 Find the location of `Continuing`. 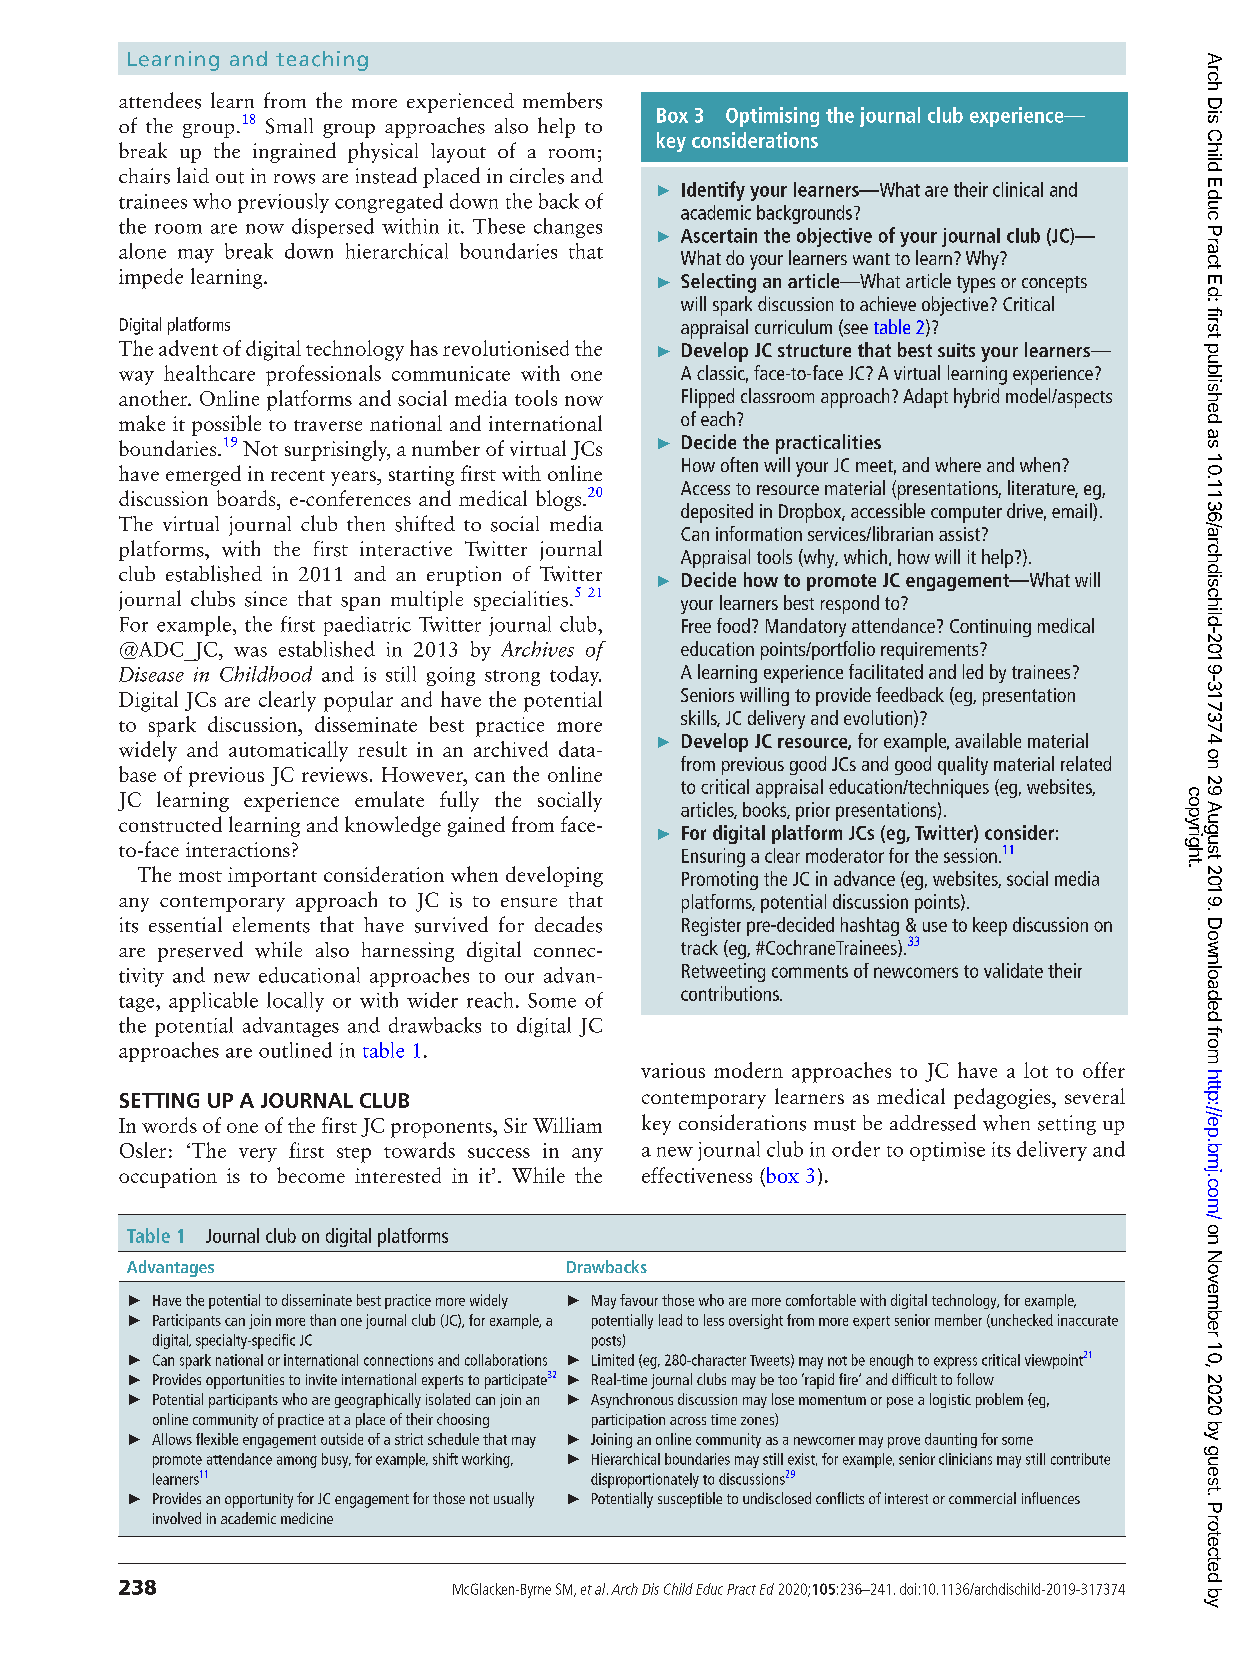

Continuing is located at coordinates (990, 628).
